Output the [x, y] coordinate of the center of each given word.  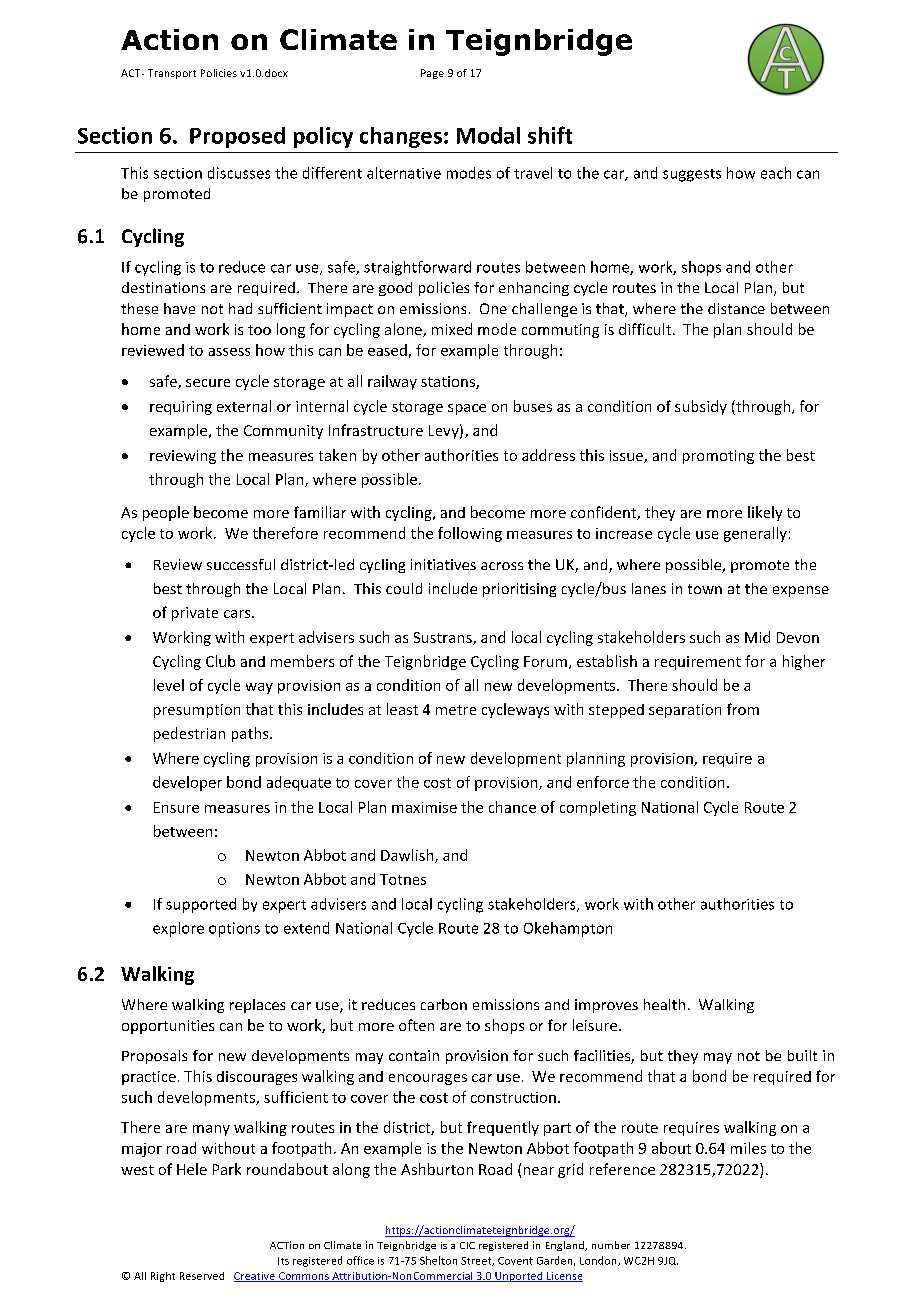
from [743, 709]
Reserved [202, 1276]
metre [456, 710]
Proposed [237, 137]
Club [220, 661]
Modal [488, 135]
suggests [692, 175]
